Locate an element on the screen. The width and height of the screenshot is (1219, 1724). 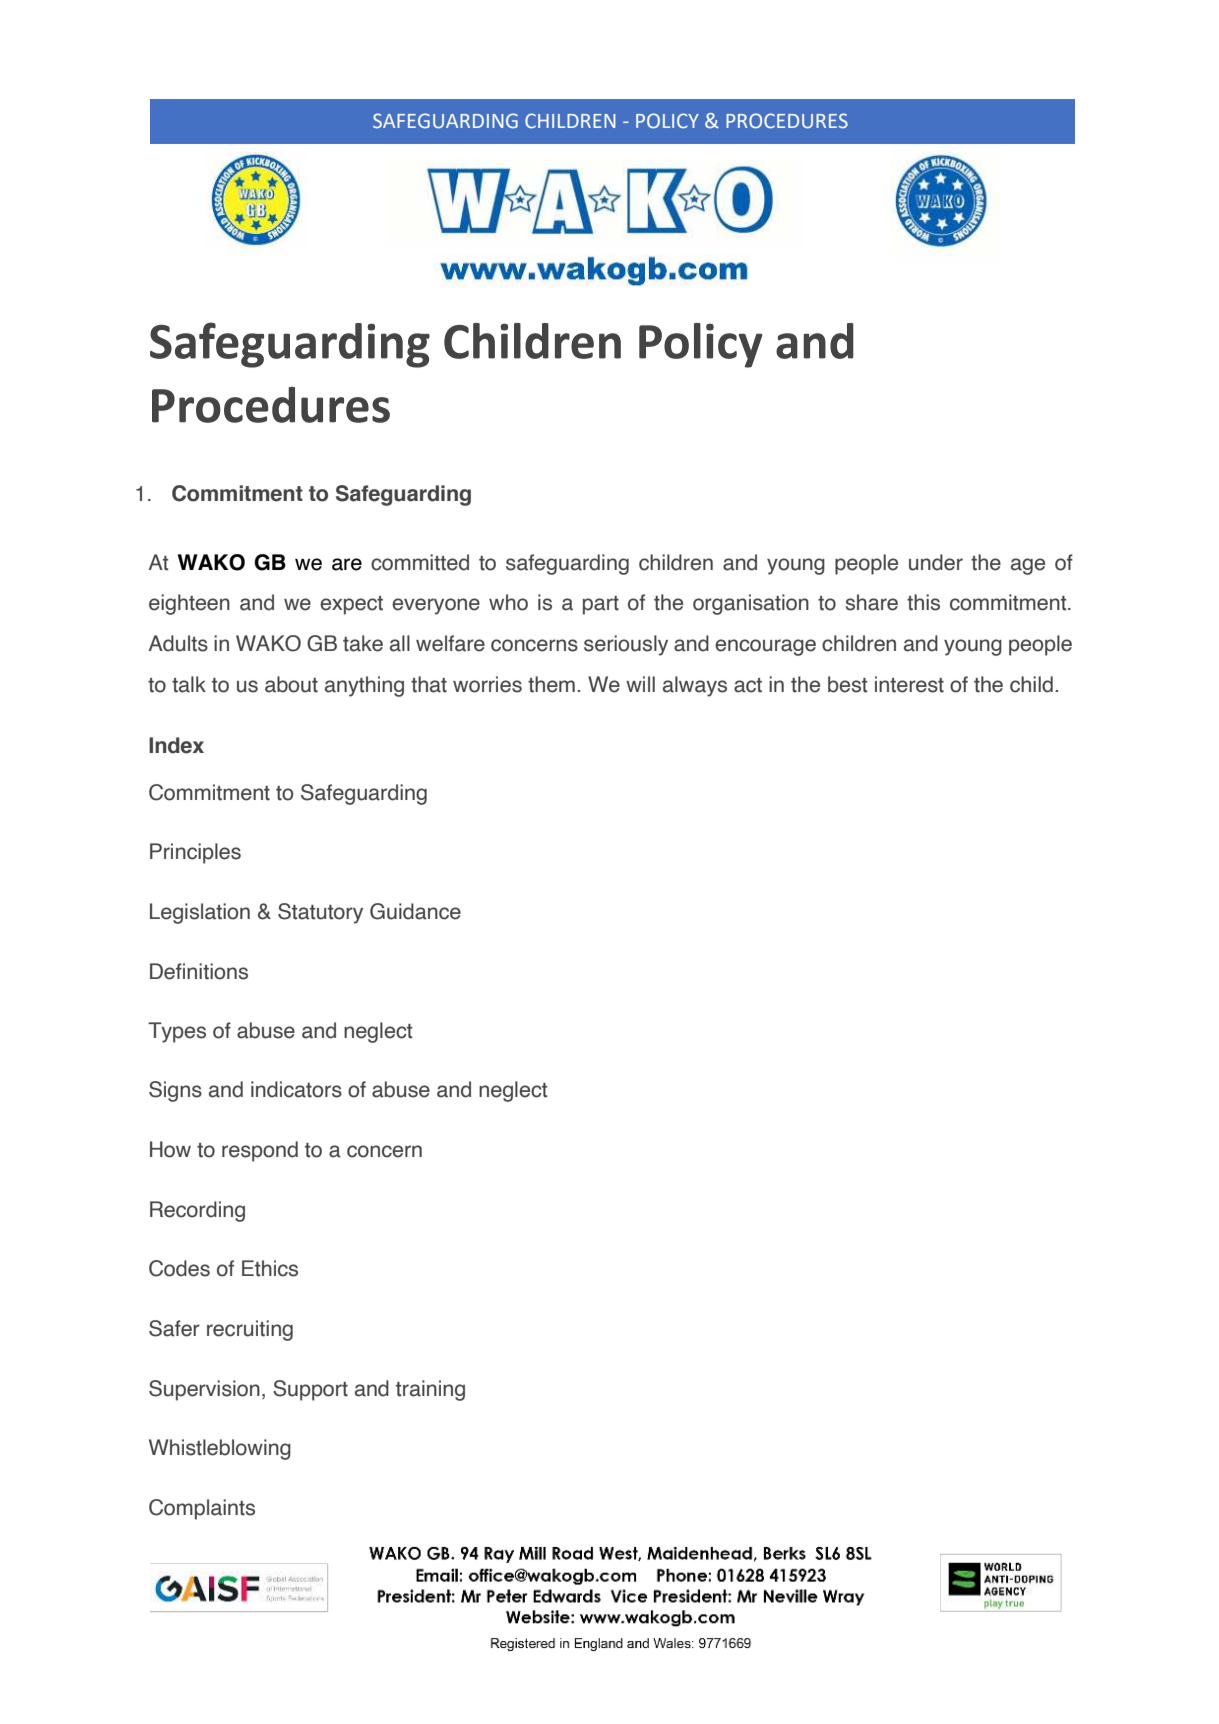
training is located at coordinates (430, 1390).
